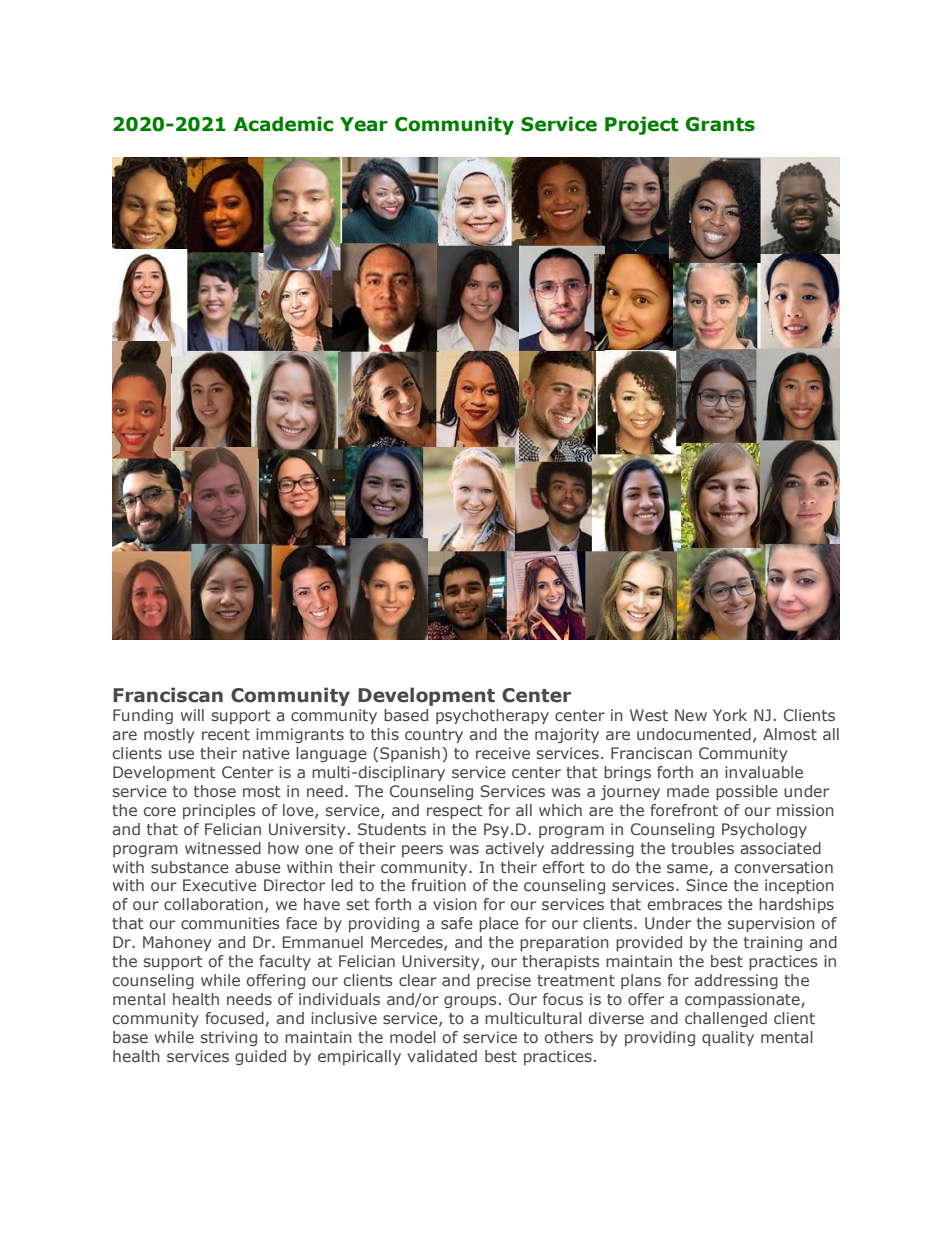 Image resolution: width=952 pixels, height=1233 pixels. What do you see at coordinates (192, 715) in the screenshot?
I see `will` at bounding box center [192, 715].
